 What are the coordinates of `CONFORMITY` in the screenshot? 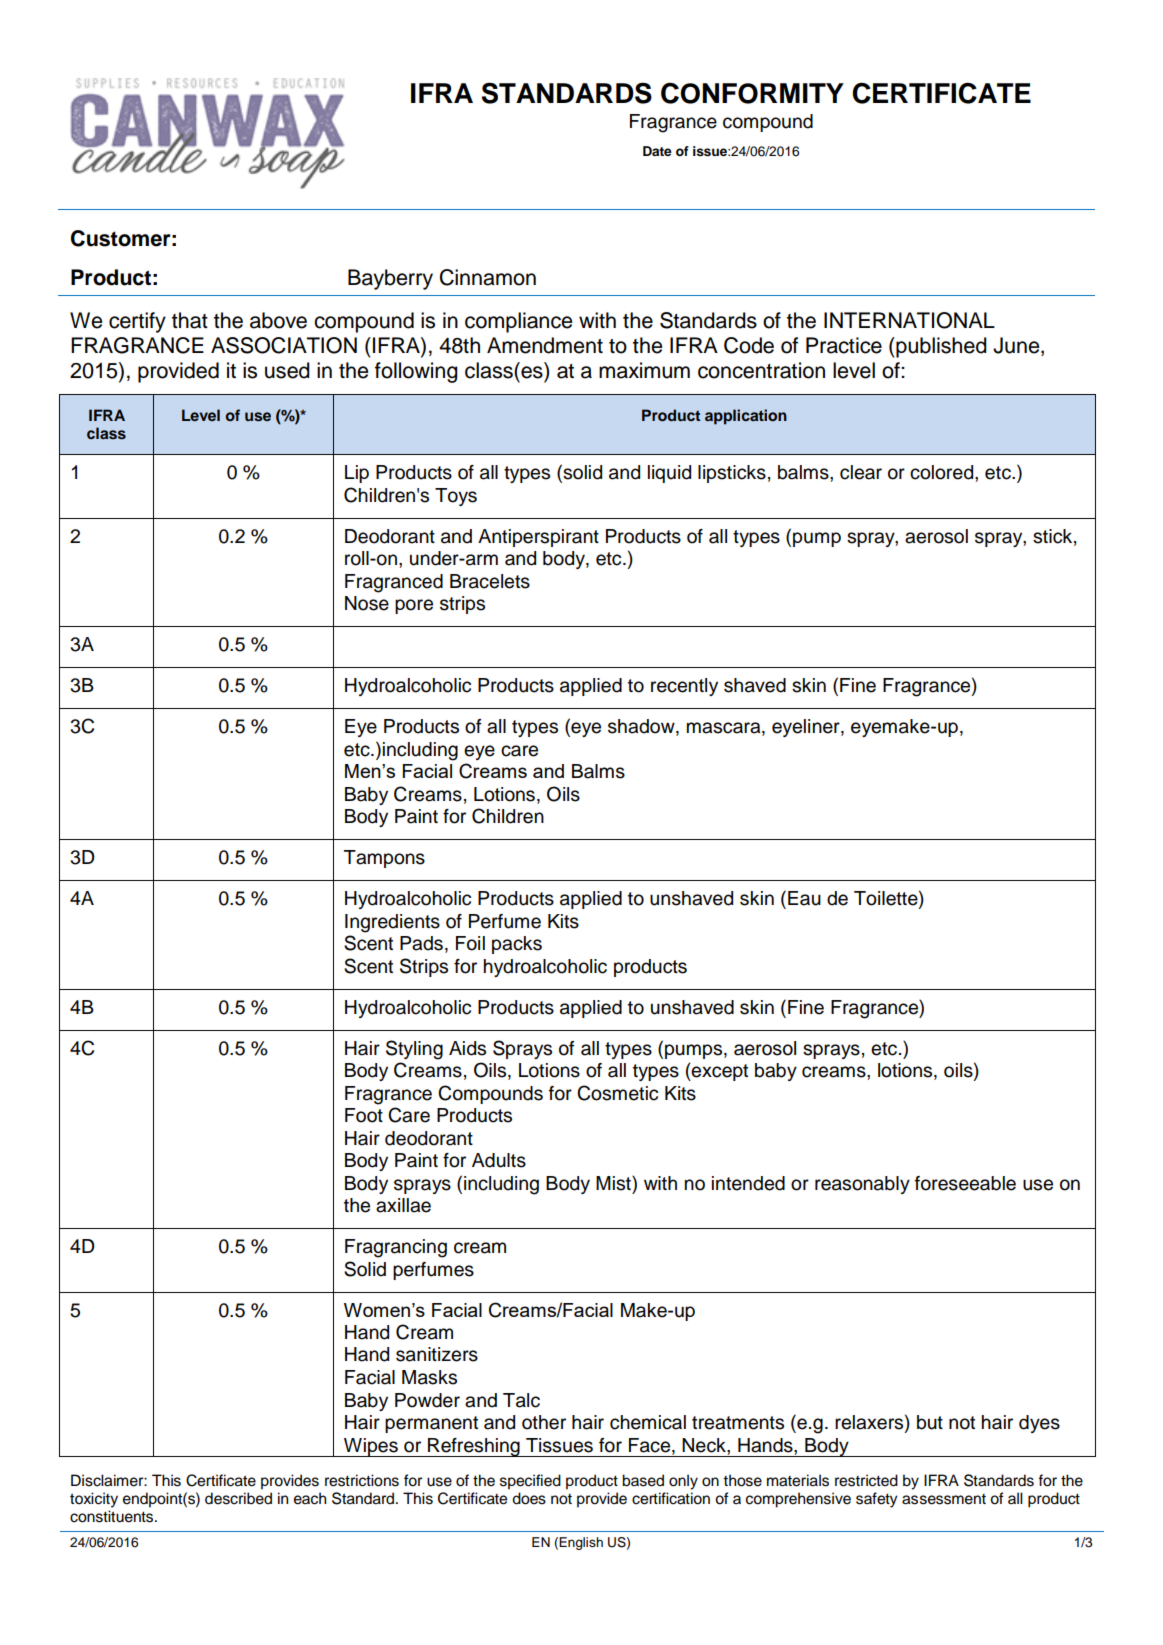 It's located at (752, 93).
